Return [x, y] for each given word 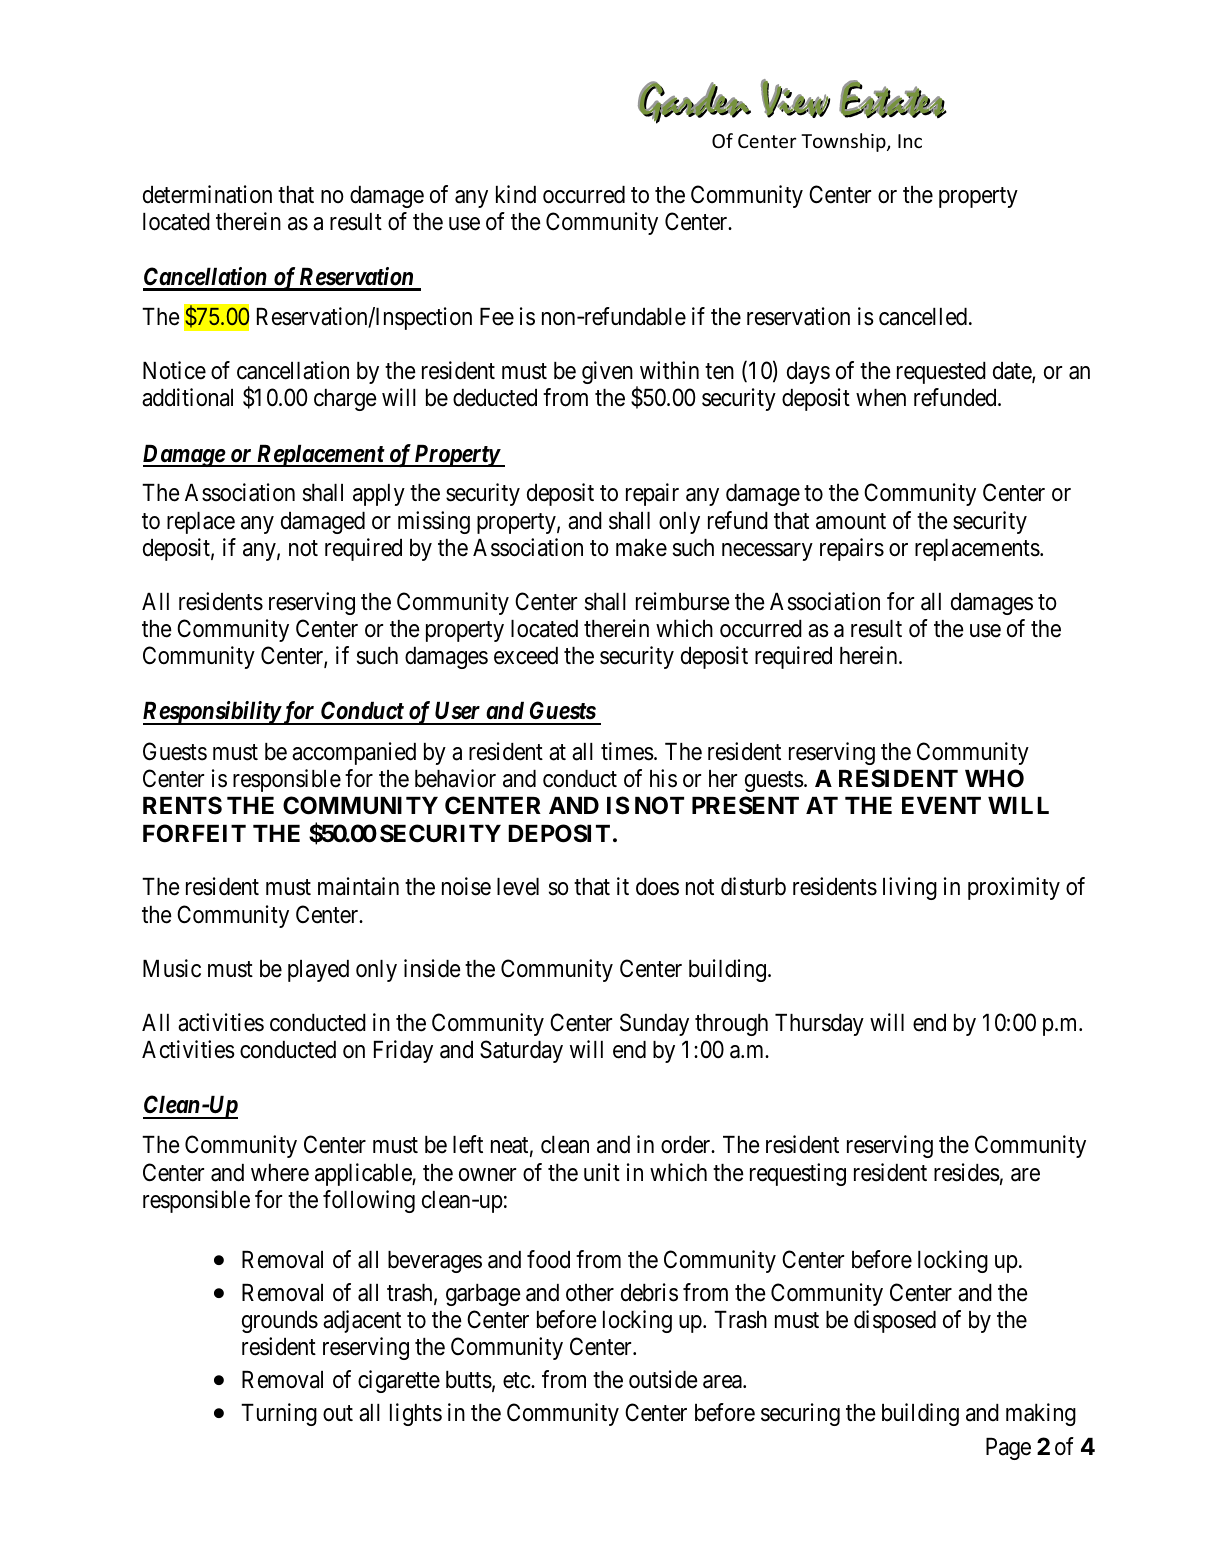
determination [207, 194]
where [280, 1173]
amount [851, 521]
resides [967, 1172]
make [641, 548]
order [687, 1145]
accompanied [354, 753]
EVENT [941, 805]
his [663, 778]
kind [516, 194]
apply [379, 495]
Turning [279, 1414]
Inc [910, 141]
